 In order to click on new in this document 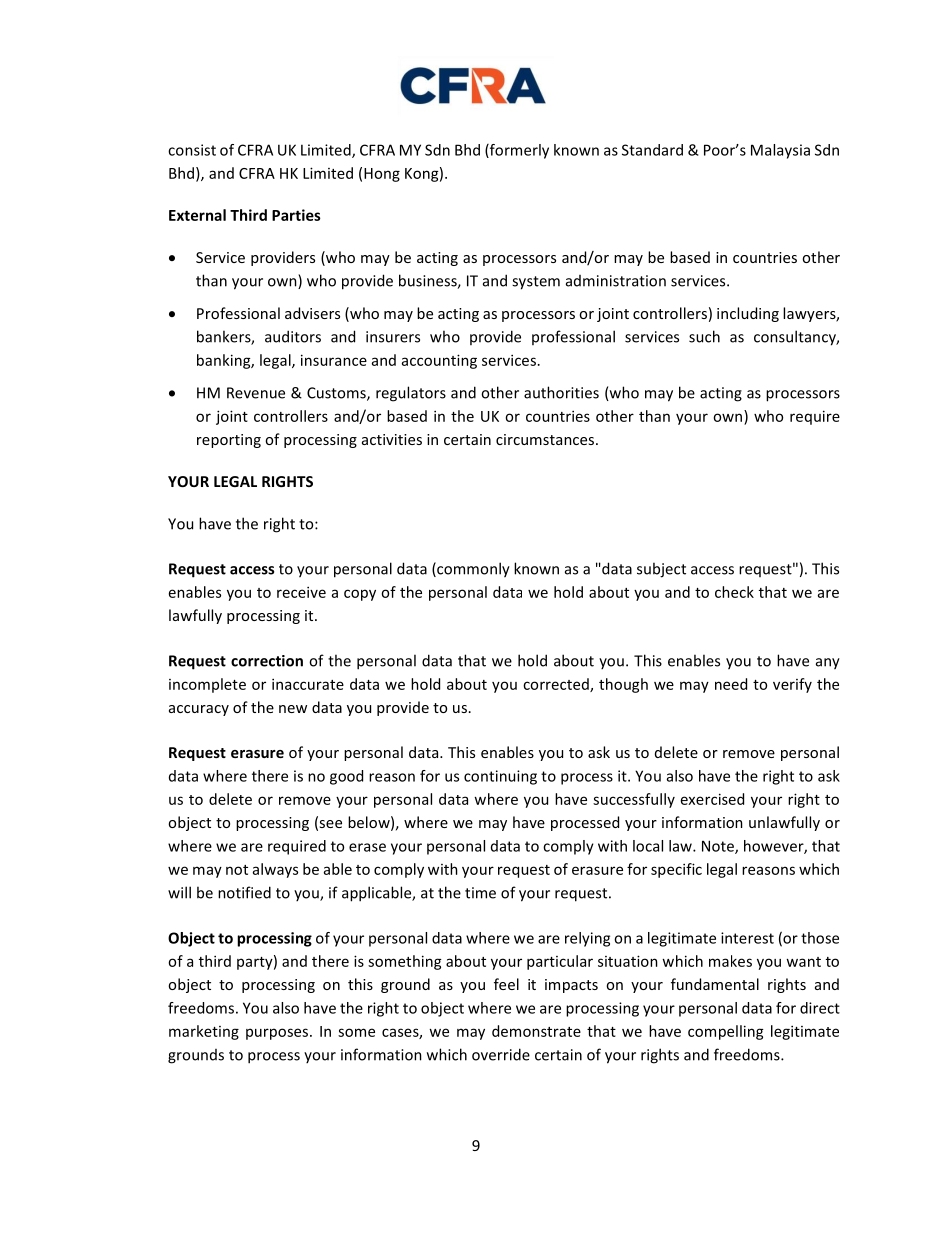, I will do `click(293, 709)`.
